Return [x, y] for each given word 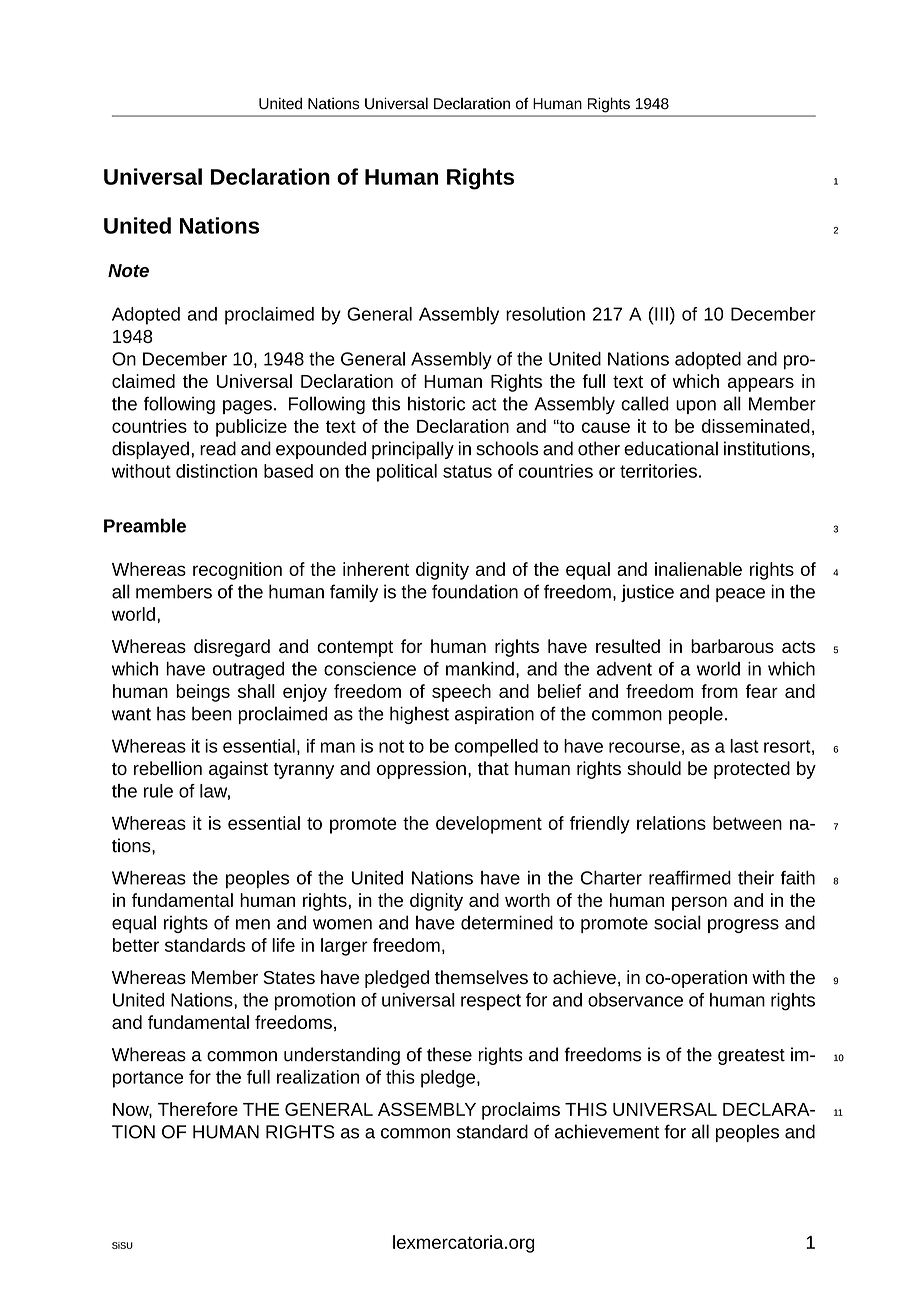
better [136, 945]
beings [203, 693]
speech [461, 693]
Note [128, 270]
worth [527, 900]
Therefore [198, 1109]
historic [436, 403]
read [218, 448]
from [719, 691]
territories [658, 471]
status [467, 471]
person [699, 903]
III [660, 314]
